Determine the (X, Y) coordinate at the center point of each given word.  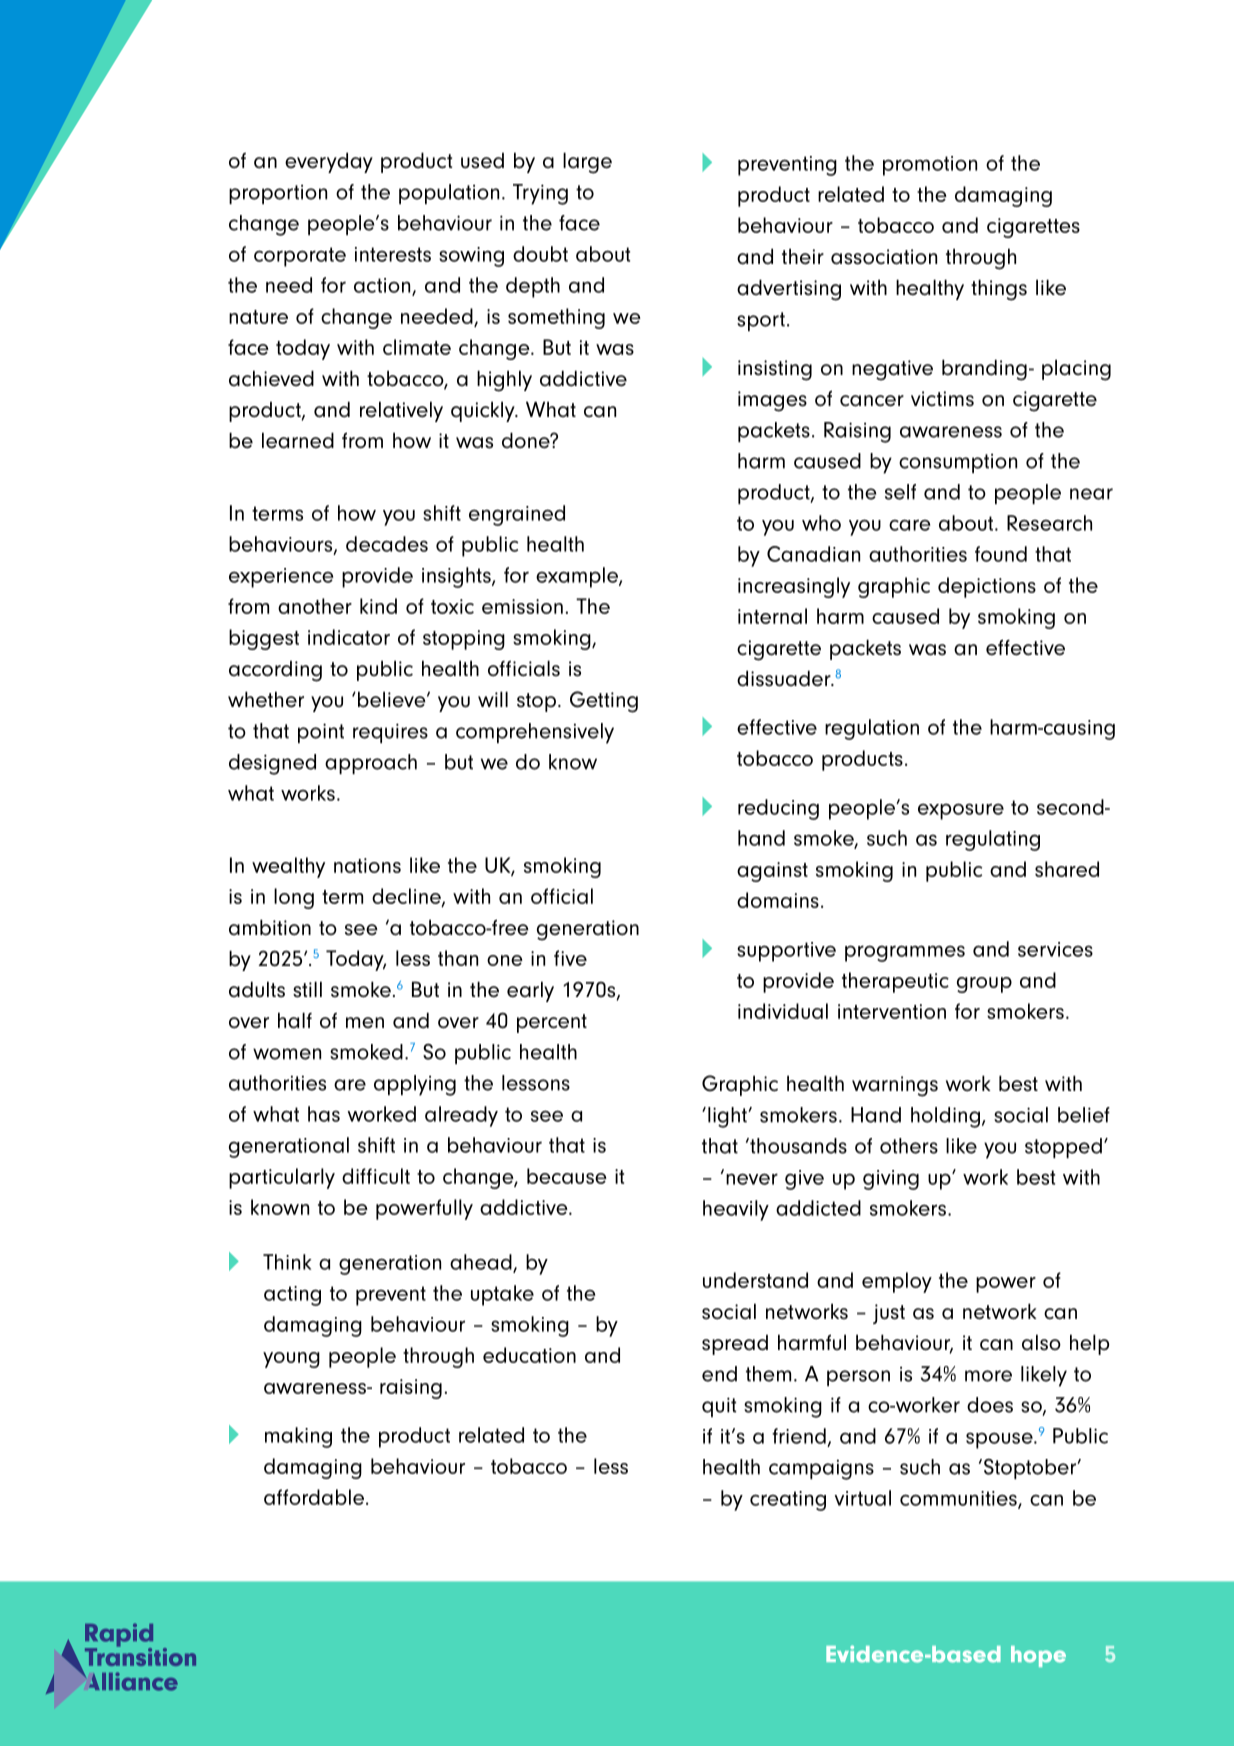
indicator (349, 637)
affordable (314, 1497)
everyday (329, 162)
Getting (604, 702)
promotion (930, 166)
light (728, 1117)
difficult (376, 1176)
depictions (987, 587)
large (587, 163)
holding (945, 1117)
